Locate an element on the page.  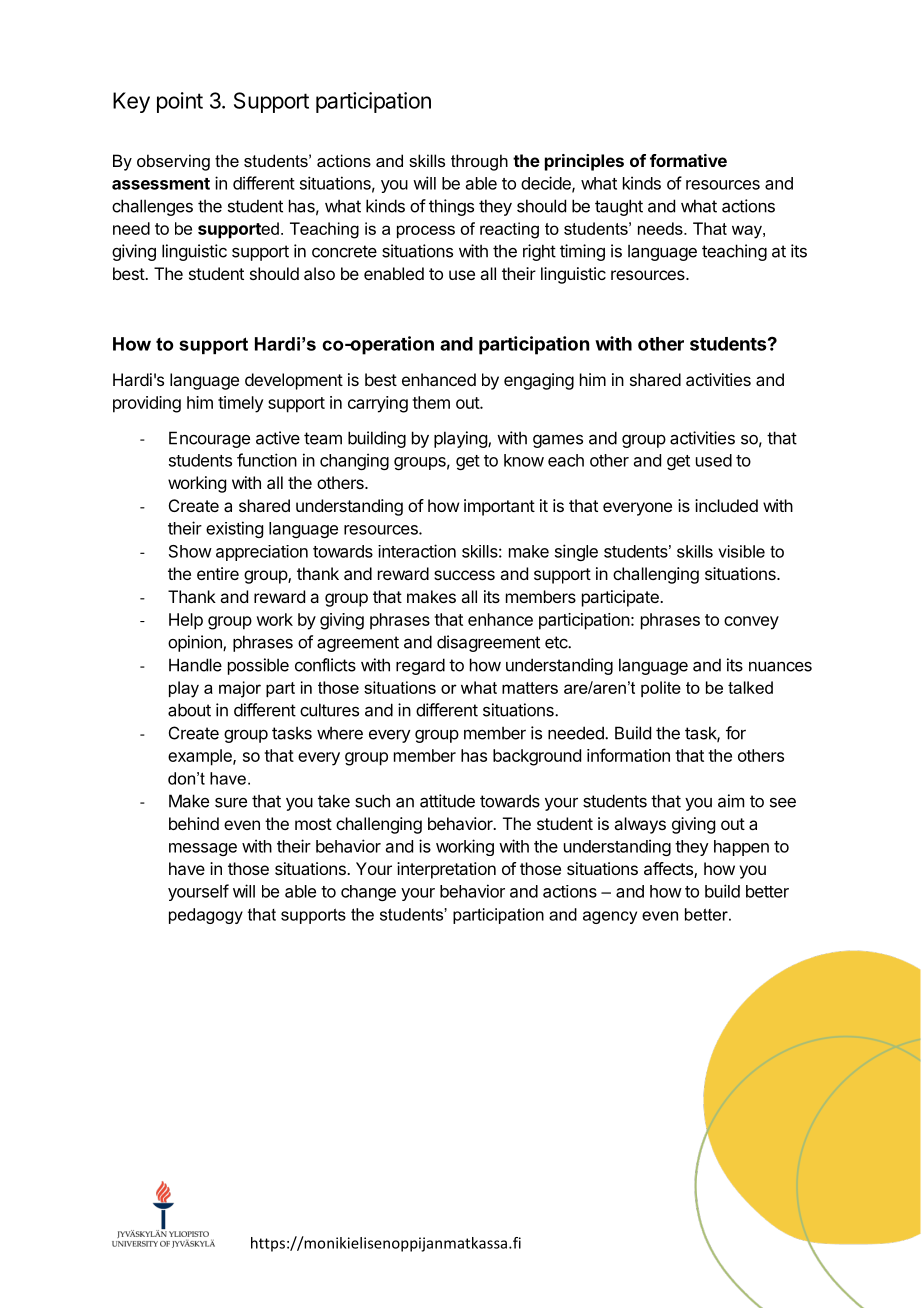
point is located at coordinates (180, 102).
